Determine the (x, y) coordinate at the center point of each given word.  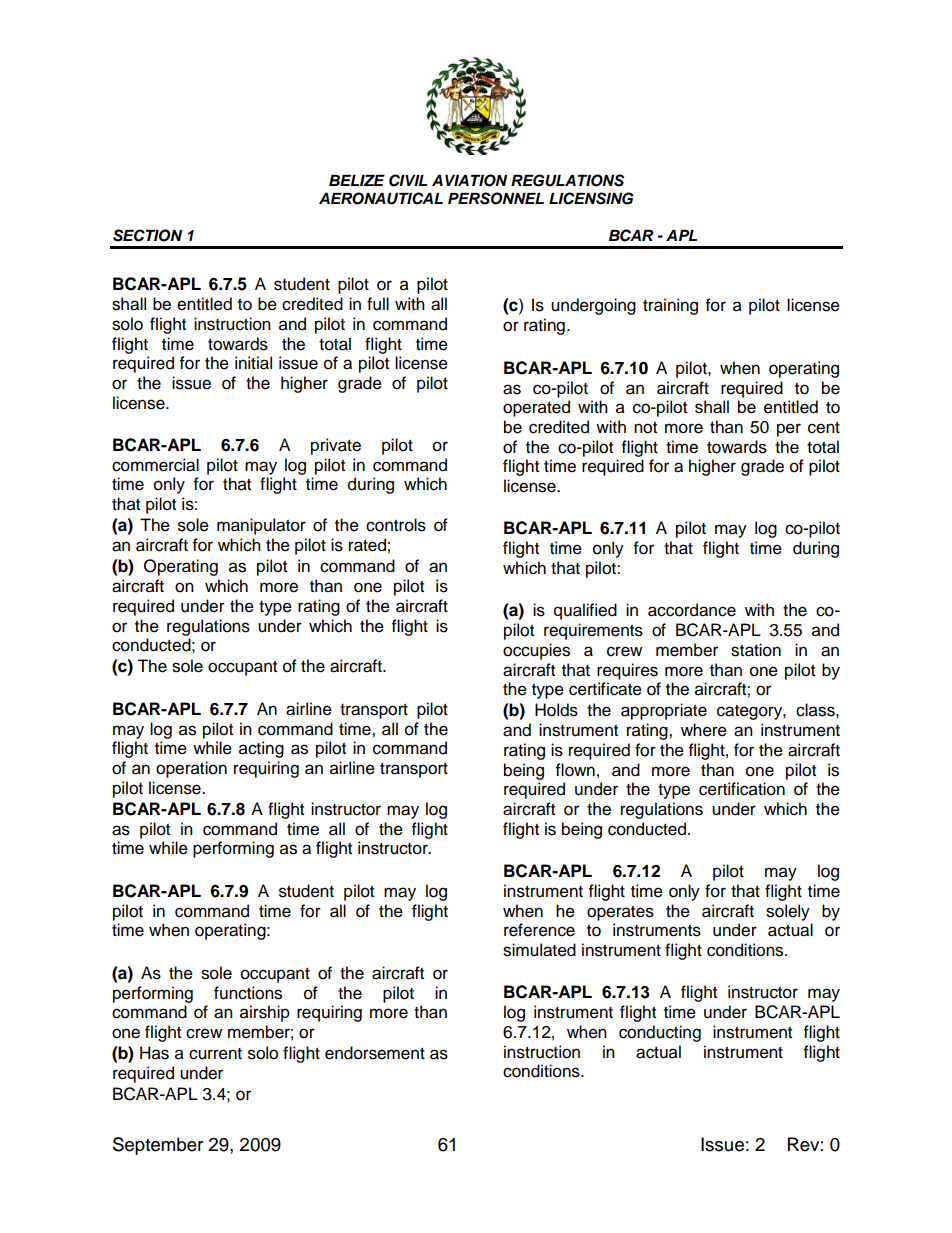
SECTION (147, 235)
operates (620, 913)
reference (539, 930)
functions (248, 993)
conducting (660, 1033)
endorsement (375, 1053)
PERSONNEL (496, 198)
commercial (155, 465)
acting (261, 749)
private (336, 446)
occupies (536, 651)
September (158, 1146)
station (756, 650)
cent (824, 428)
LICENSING (591, 198)
